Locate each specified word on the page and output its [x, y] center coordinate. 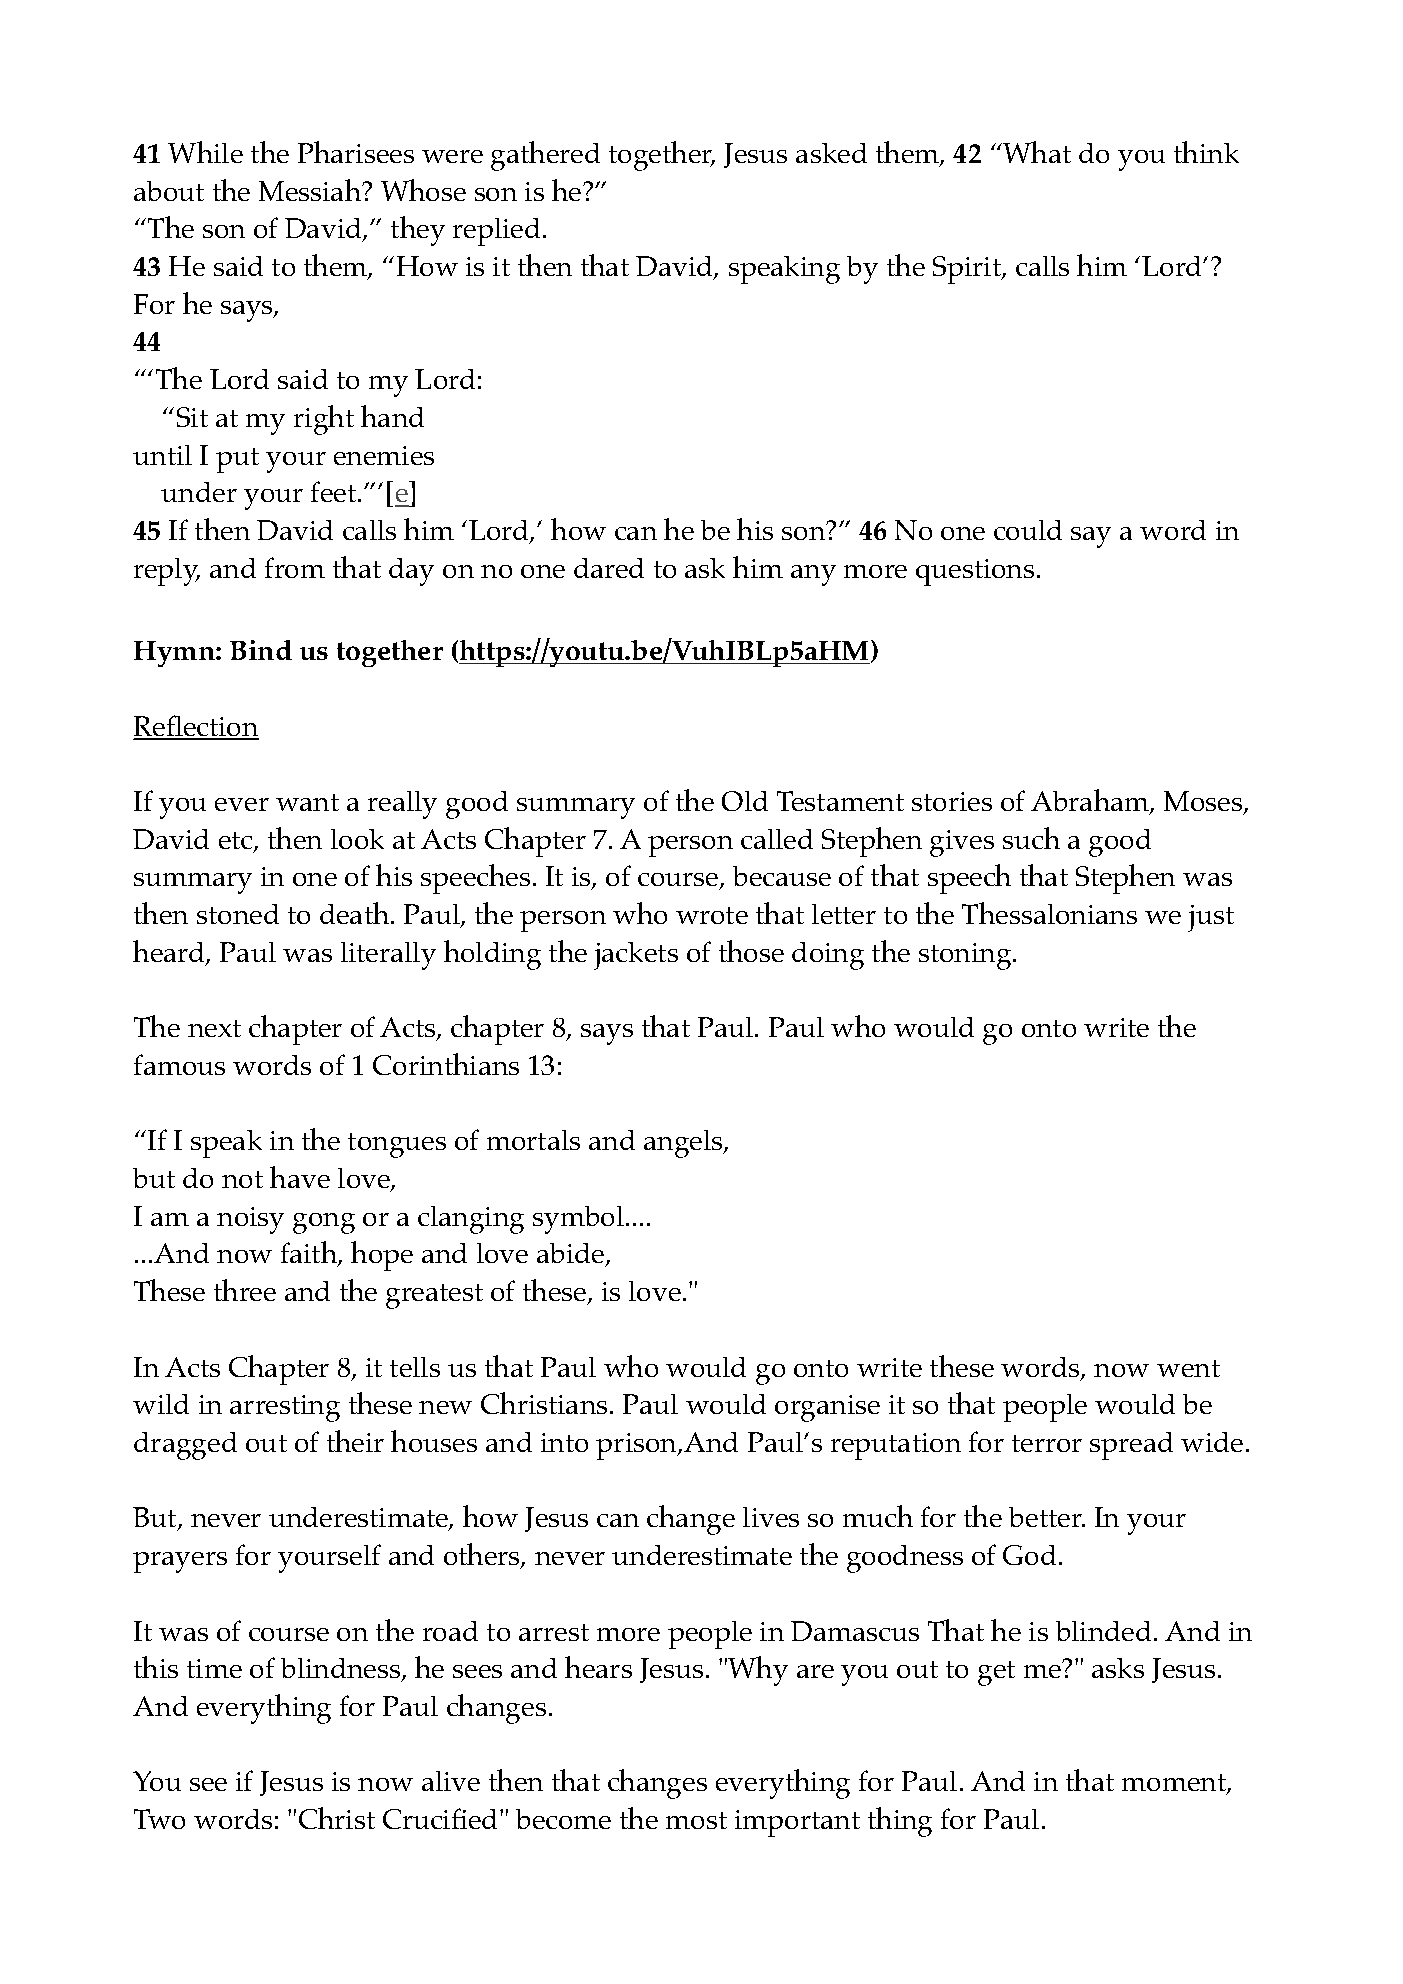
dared [609, 568]
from [295, 567]
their [355, 1441]
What [1036, 152]
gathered [545, 156]
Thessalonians [1049, 913]
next [214, 1028]
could [1028, 530]
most [696, 1820]
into [564, 1442]
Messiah [311, 190]
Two [159, 1819]
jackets [636, 956]
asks [1118, 1668]
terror [1047, 1443]
